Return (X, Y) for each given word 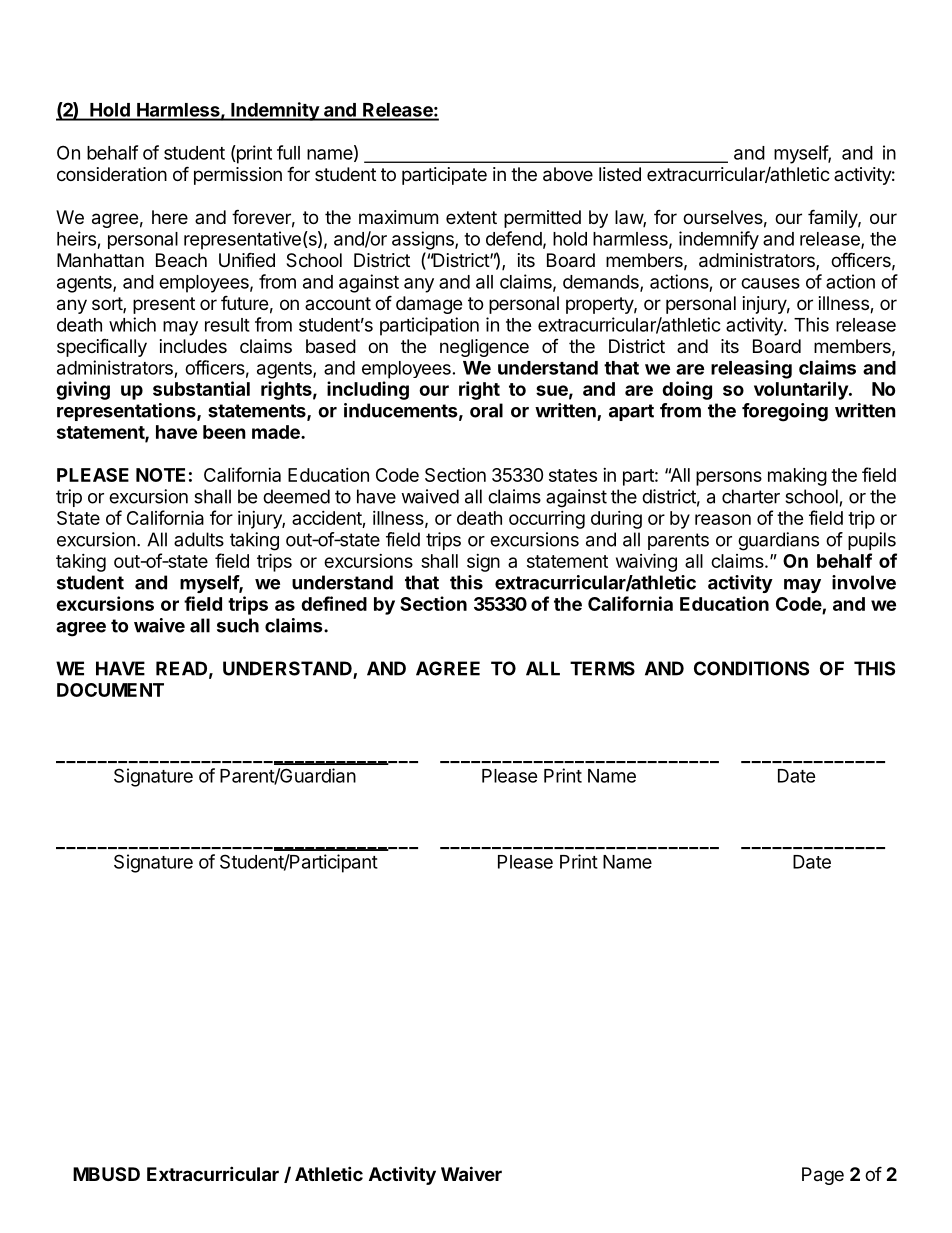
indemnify (719, 240)
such (238, 625)
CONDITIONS (751, 668)
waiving (646, 562)
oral (486, 410)
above (568, 174)
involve (864, 582)
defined (334, 603)
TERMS (602, 668)
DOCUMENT (110, 690)
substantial (201, 388)
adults (199, 539)
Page (823, 1176)
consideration (112, 174)
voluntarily (802, 390)
